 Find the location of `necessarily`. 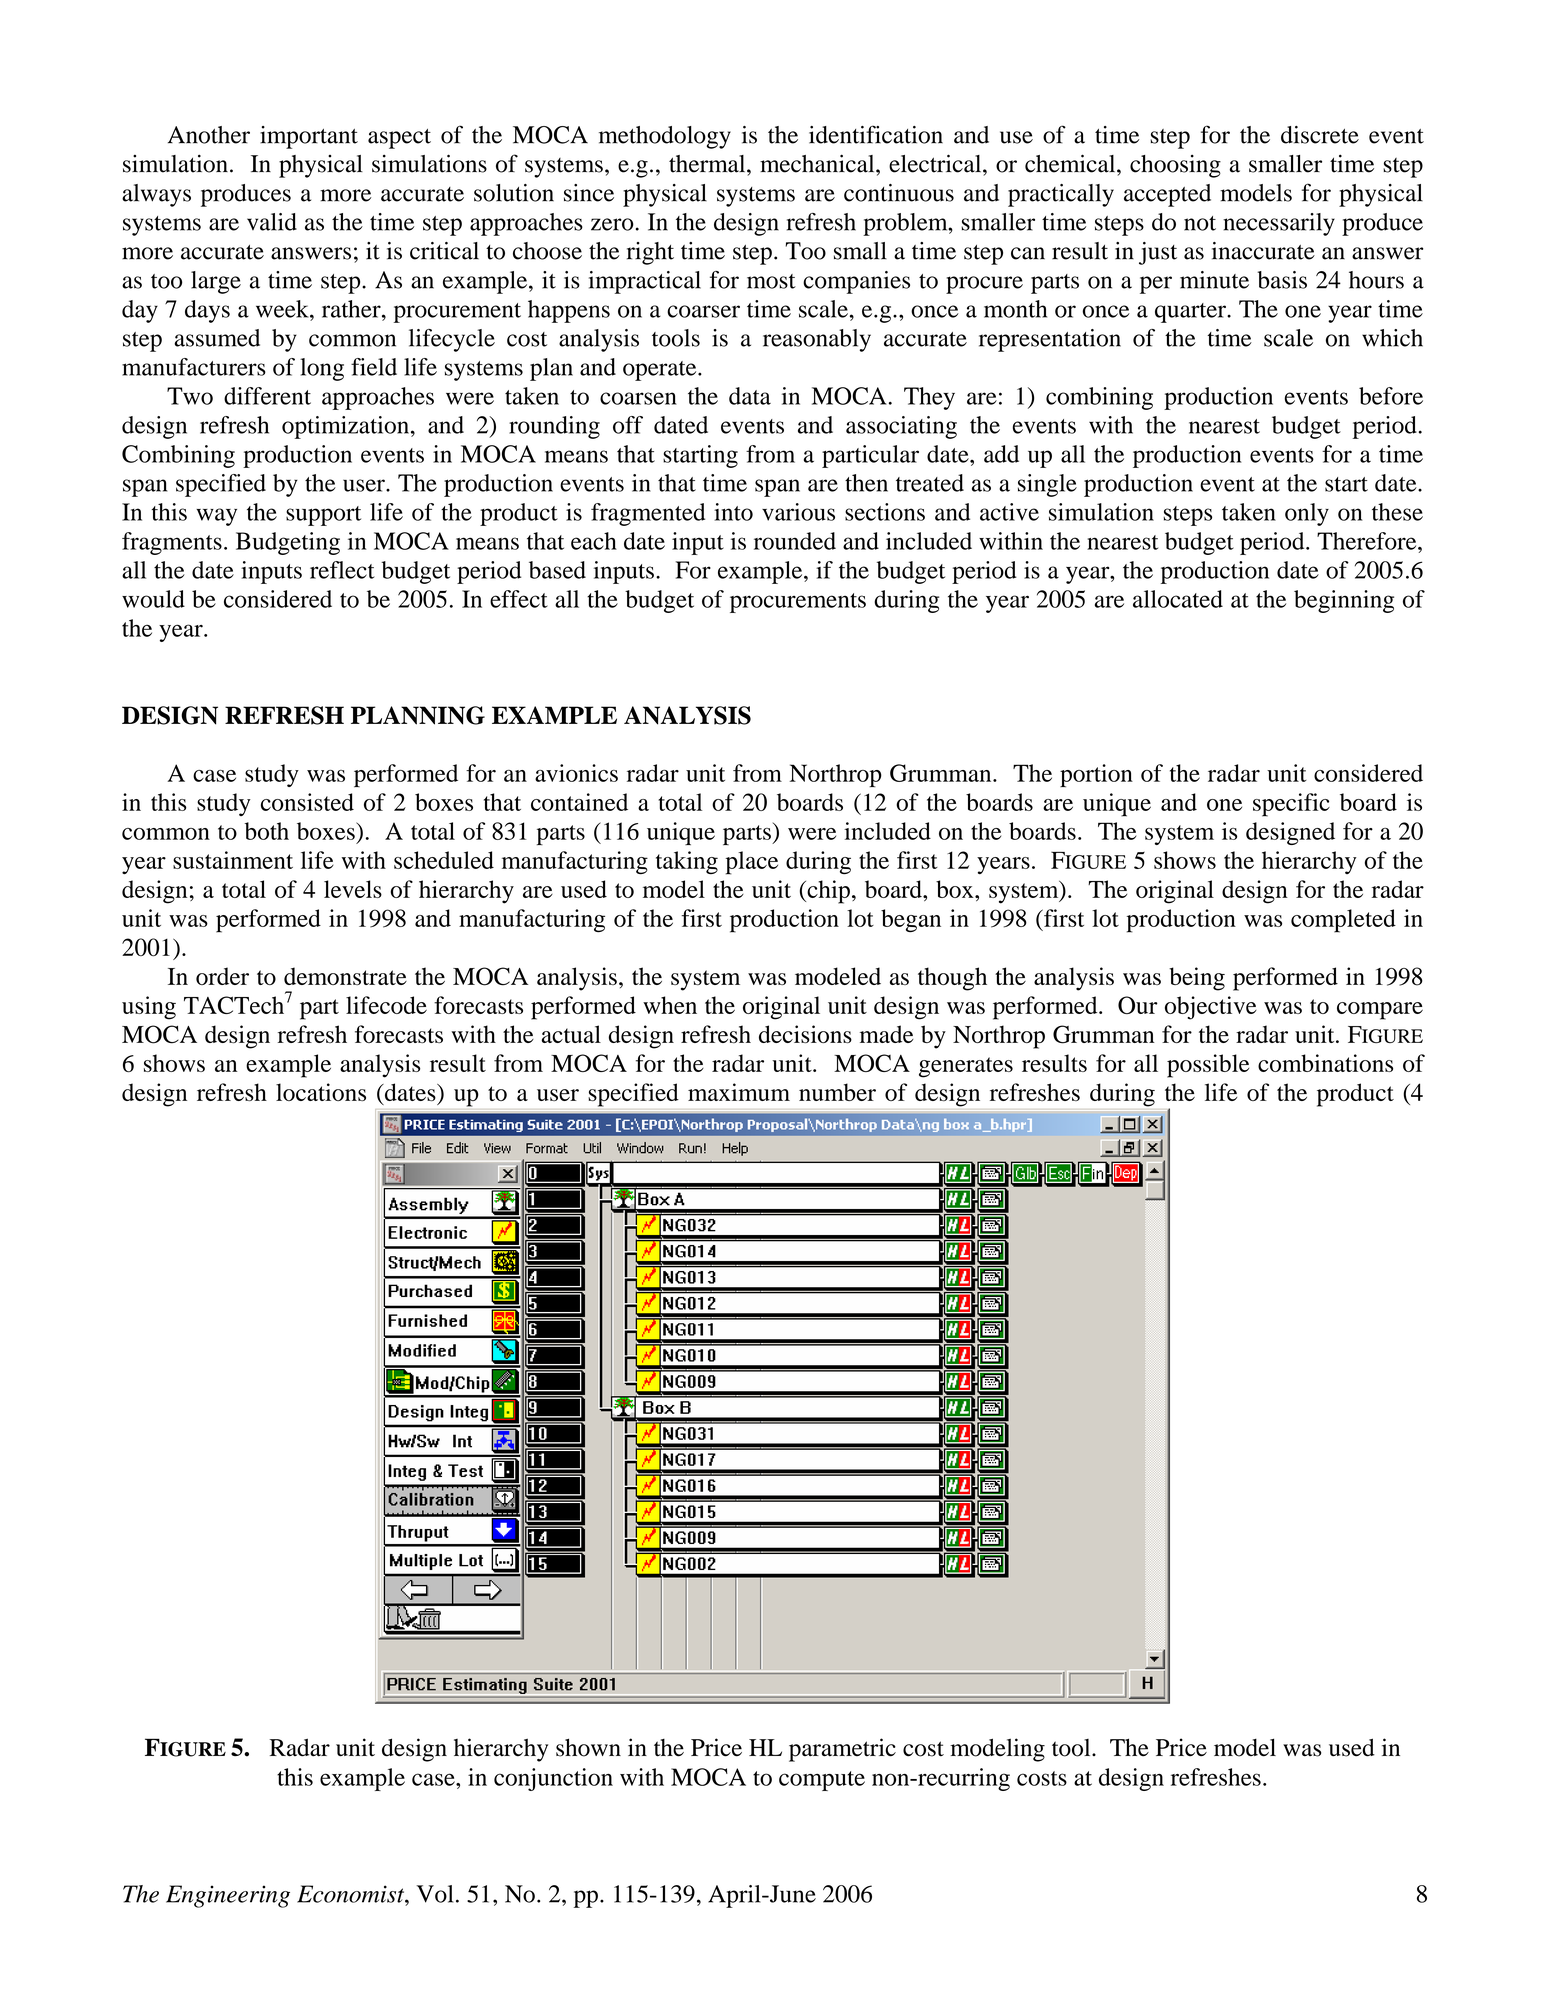

necessarily is located at coordinates (1279, 224).
